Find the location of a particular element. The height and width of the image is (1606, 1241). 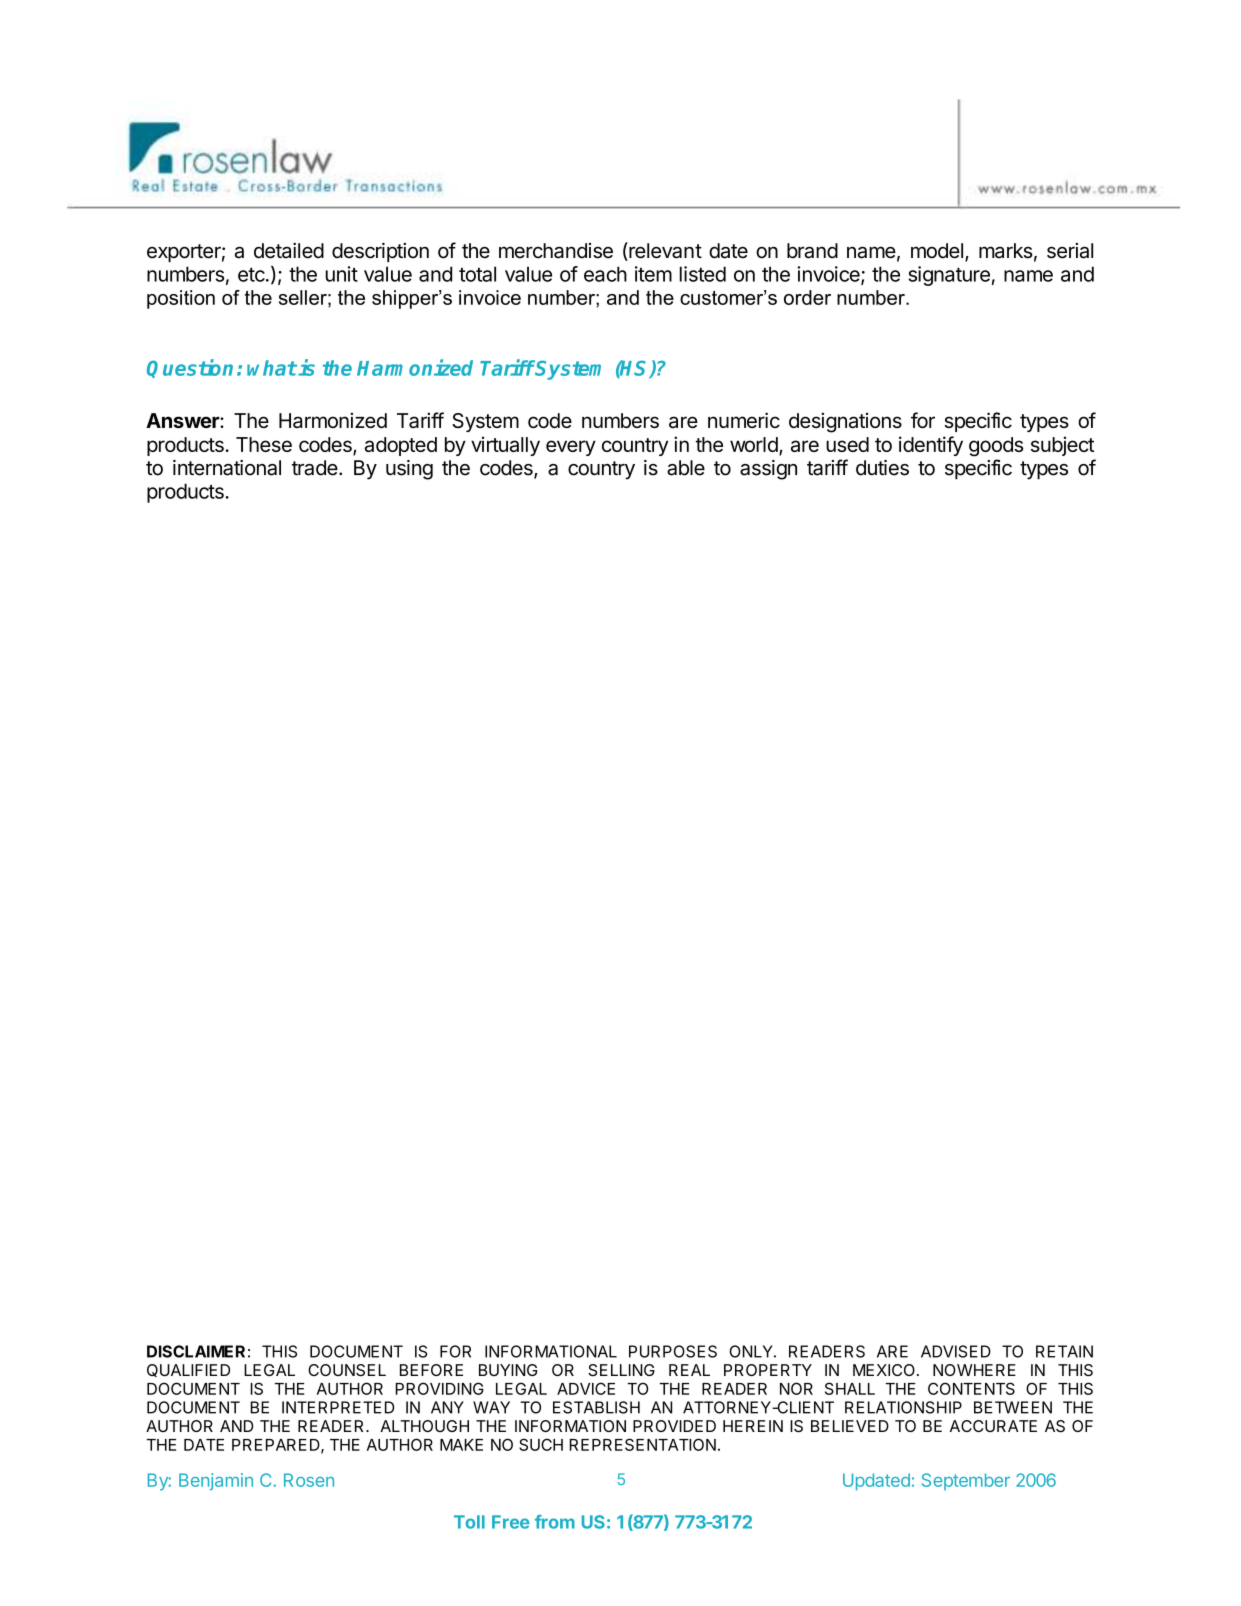

etc is located at coordinates (251, 274).
